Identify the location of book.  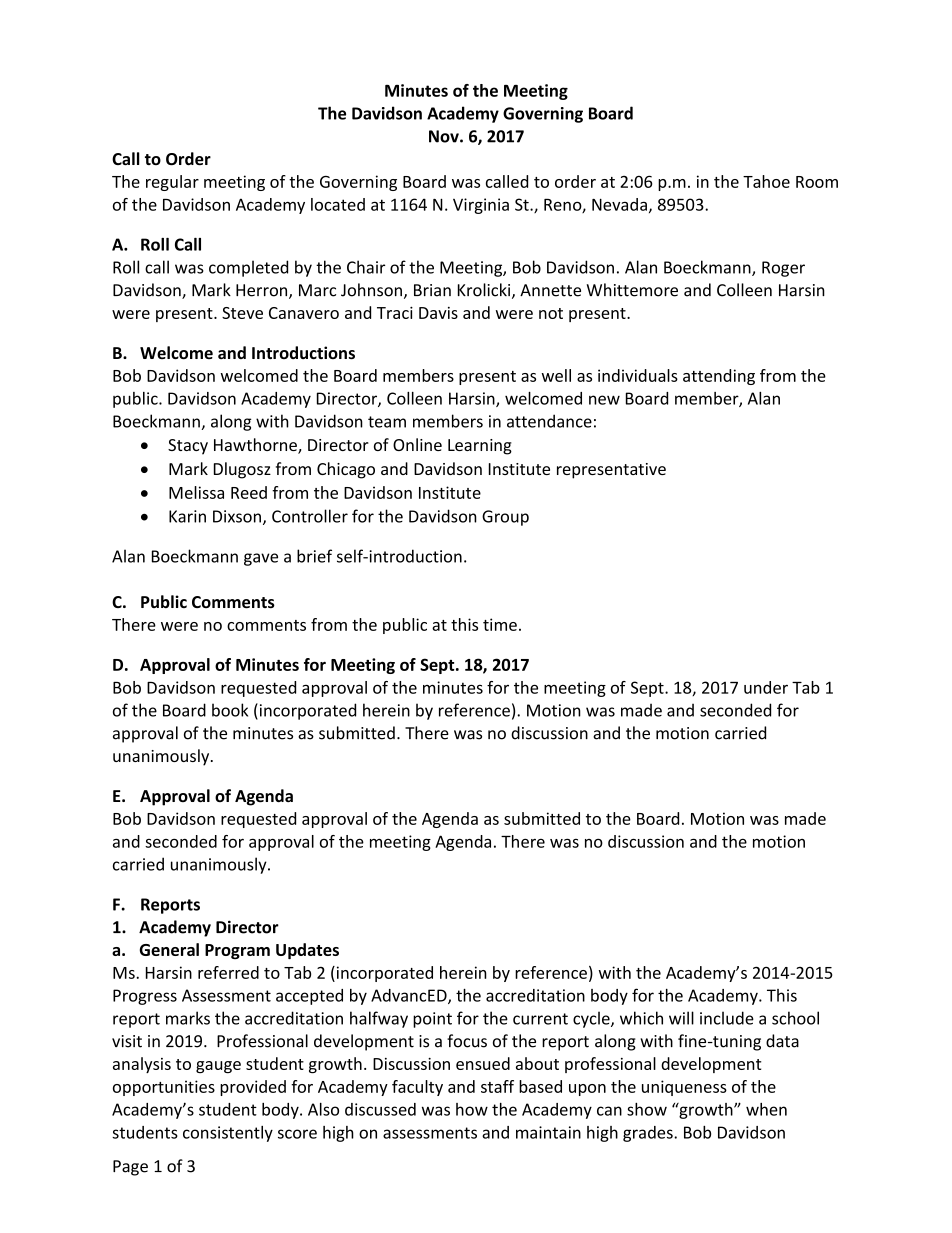
(230, 710).
